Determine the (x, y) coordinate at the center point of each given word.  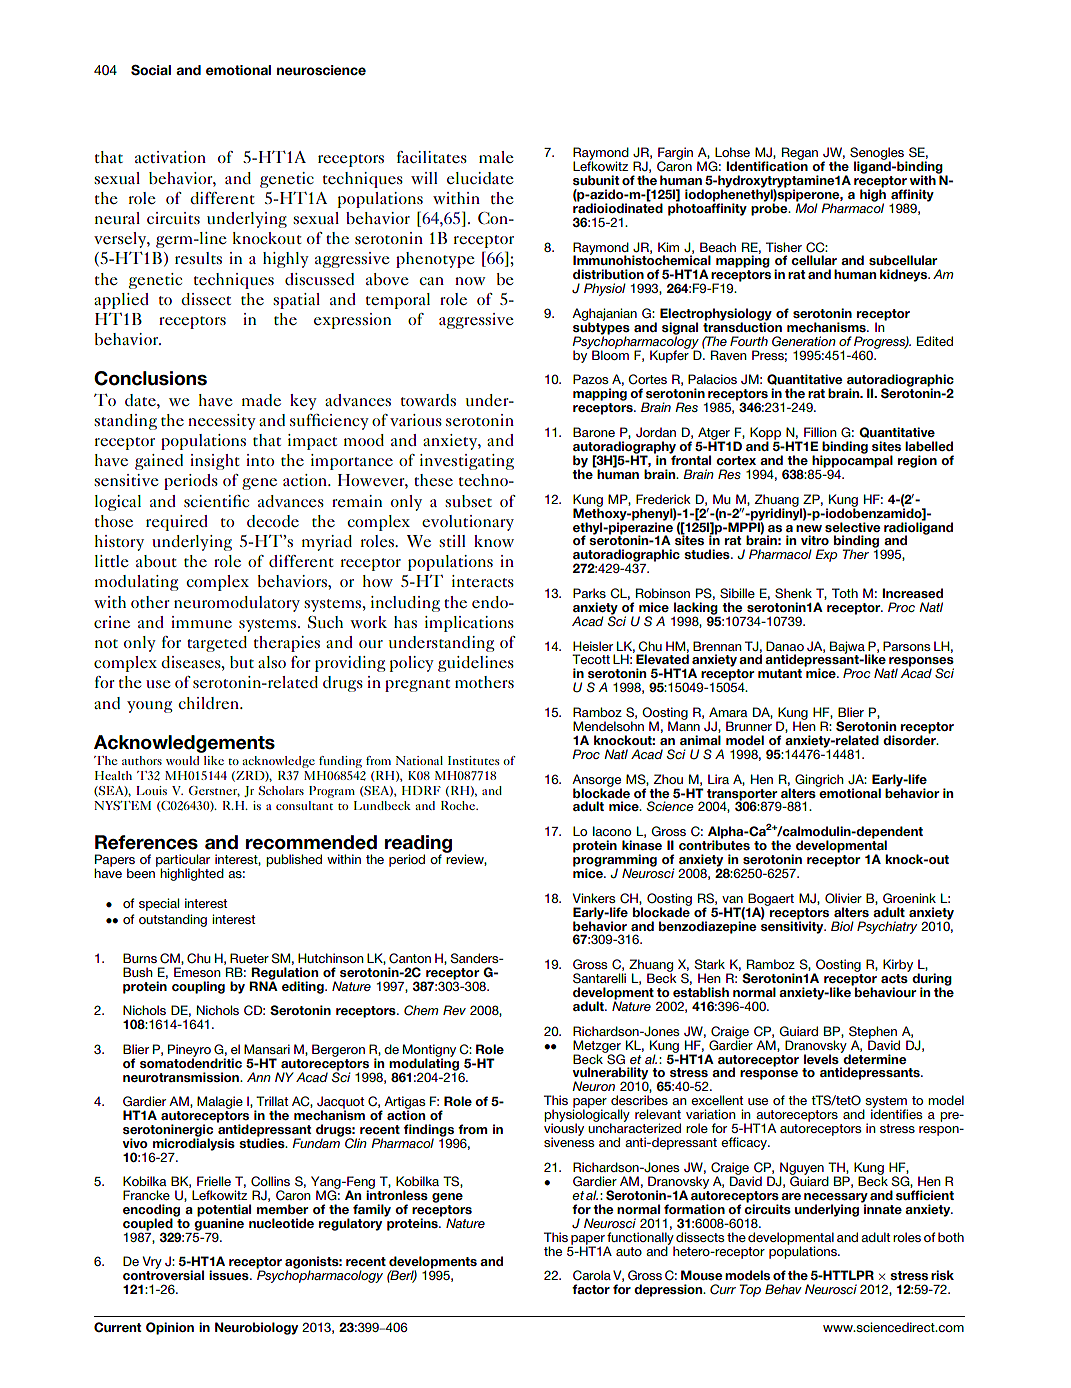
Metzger (598, 1047)
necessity (222, 422)
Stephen (873, 1033)
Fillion (820, 432)
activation (170, 157)
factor (591, 1289)
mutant (780, 673)
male (496, 157)
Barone (594, 432)
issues (230, 1275)
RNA (263, 985)
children (209, 703)
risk (942, 1275)
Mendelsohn (608, 726)
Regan (800, 154)
